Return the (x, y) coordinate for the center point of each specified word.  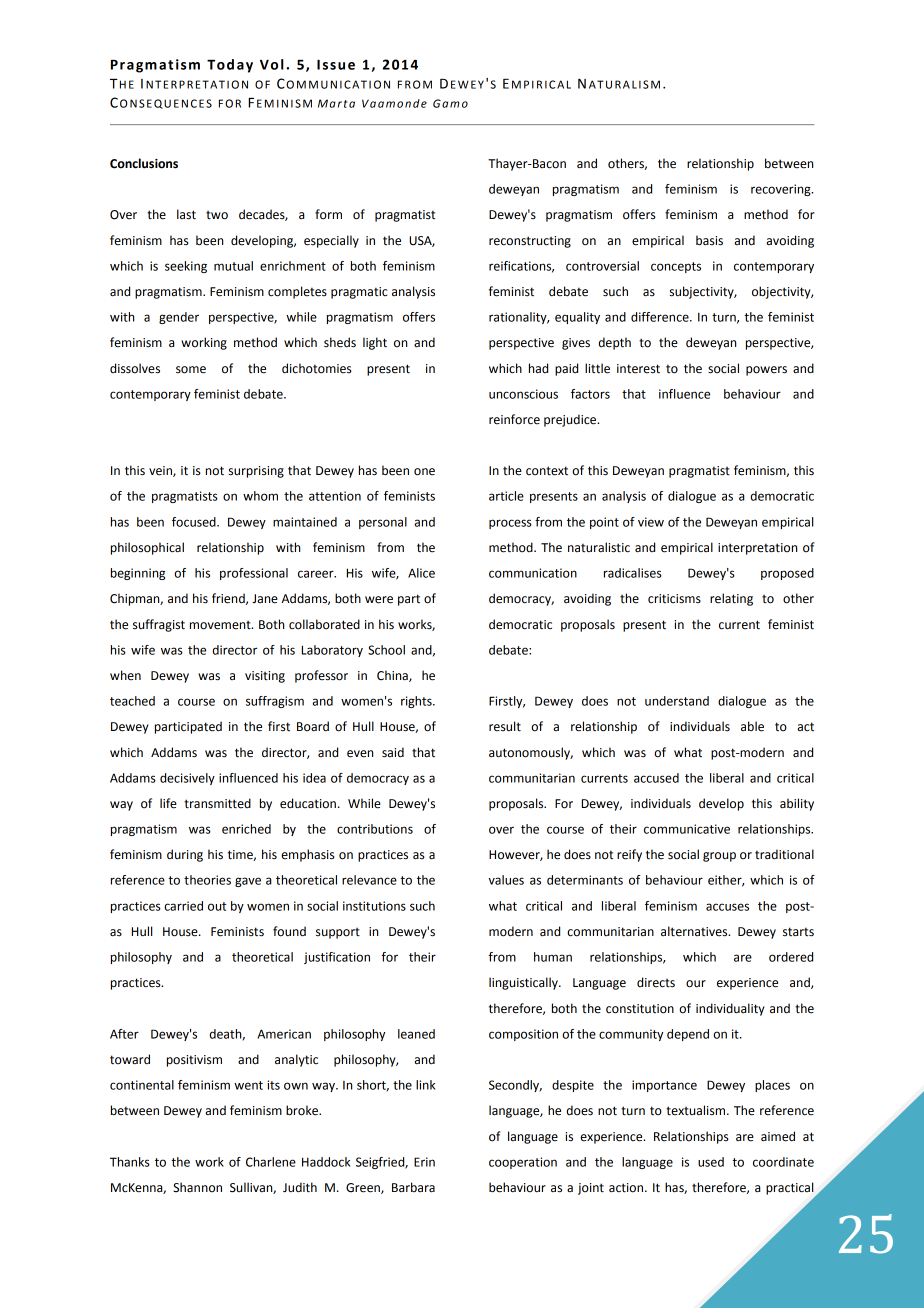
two (217, 215)
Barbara (413, 1187)
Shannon (197, 1187)
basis (709, 240)
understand (677, 701)
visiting (265, 677)
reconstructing (530, 242)
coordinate (783, 1162)
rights (417, 702)
